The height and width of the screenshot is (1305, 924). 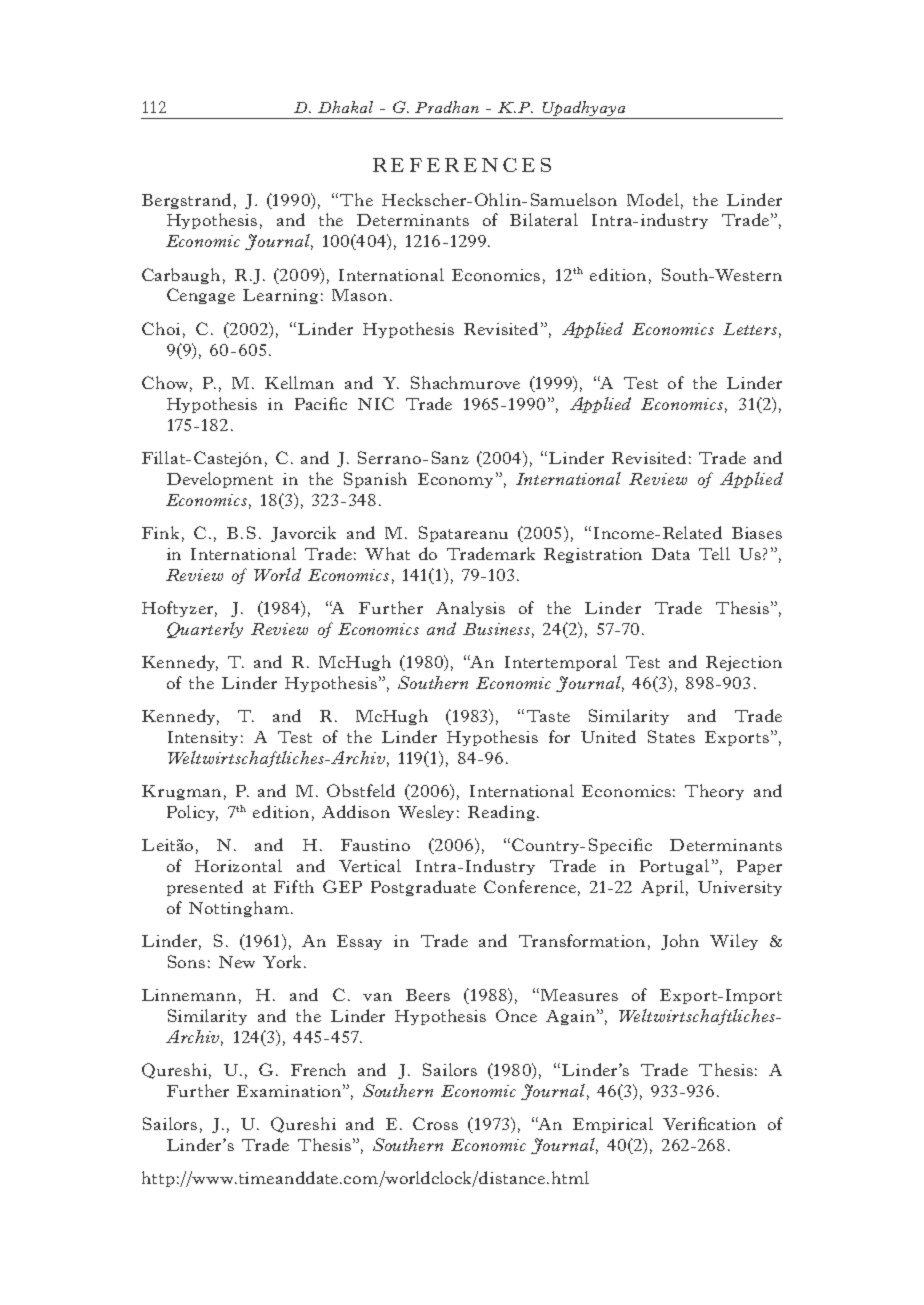 What do you see at coordinates (714, 792) in the screenshot?
I see `Theory` at bounding box center [714, 792].
